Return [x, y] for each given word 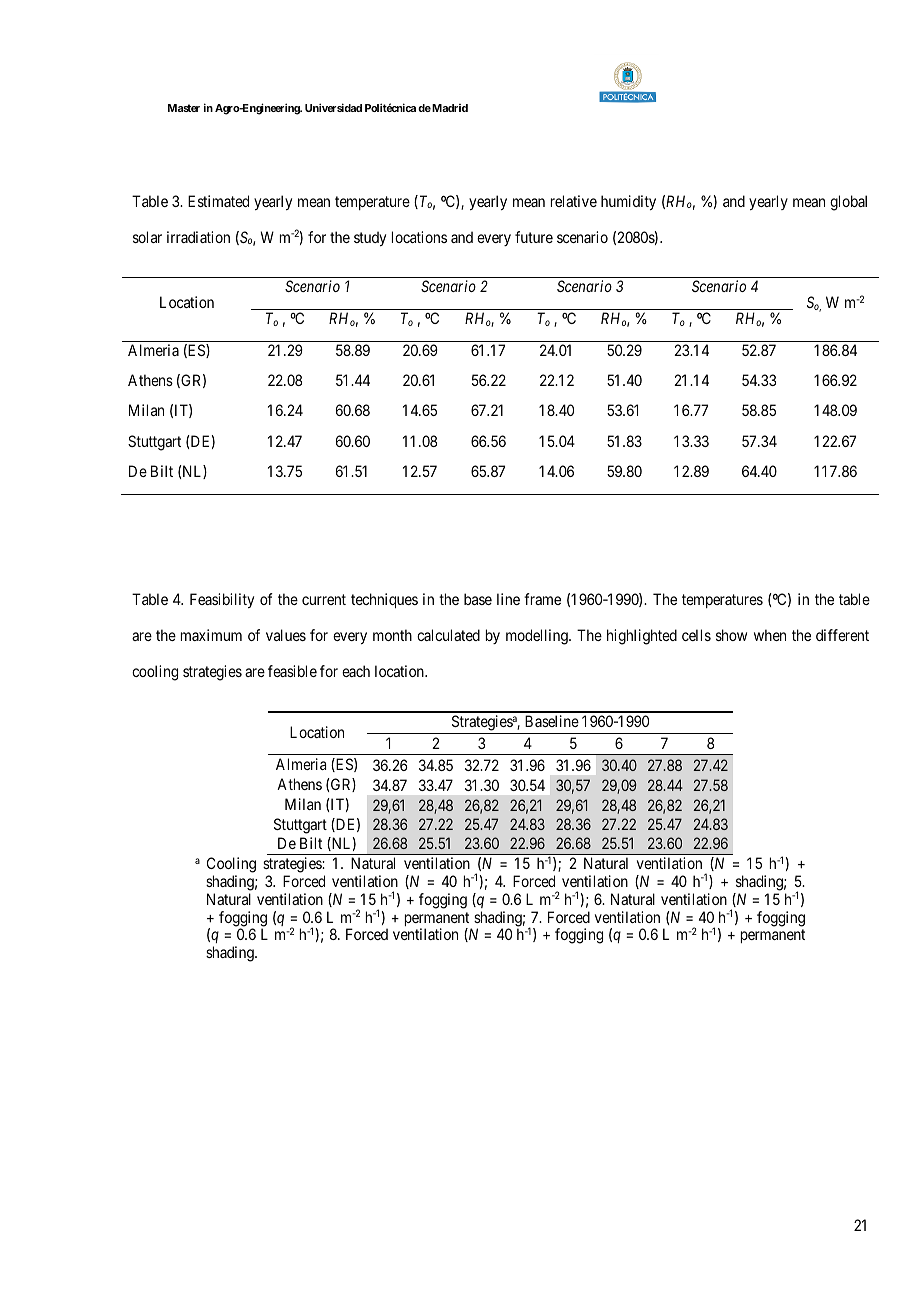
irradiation [198, 237]
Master [184, 108]
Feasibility [222, 600]
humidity [628, 202]
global [848, 203]
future [534, 237]
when [770, 635]
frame [542, 599]
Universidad [333, 107]
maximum [211, 635]
